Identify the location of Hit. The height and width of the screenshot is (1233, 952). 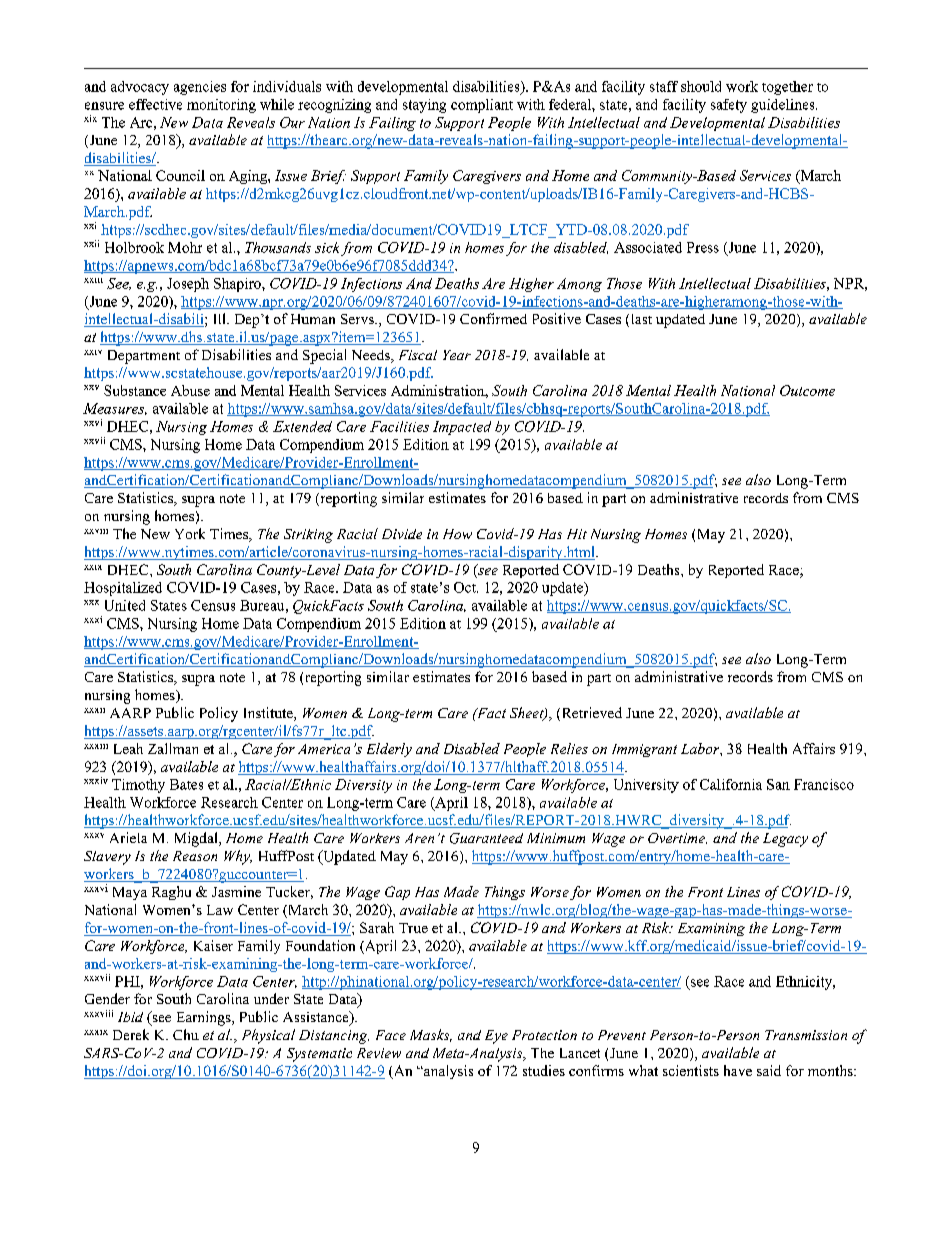
(577, 534).
